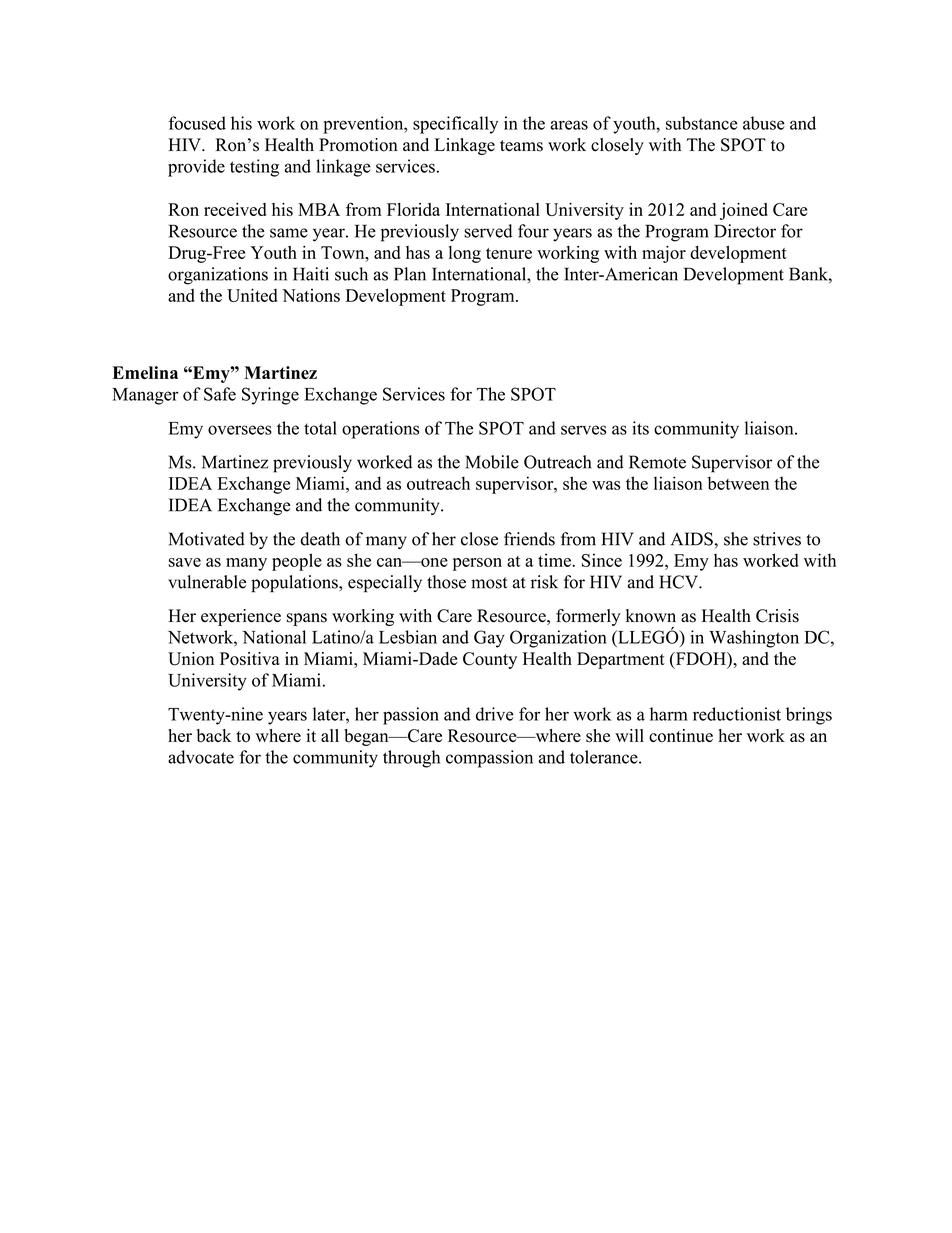  I want to click on Safe, so click(220, 394).
